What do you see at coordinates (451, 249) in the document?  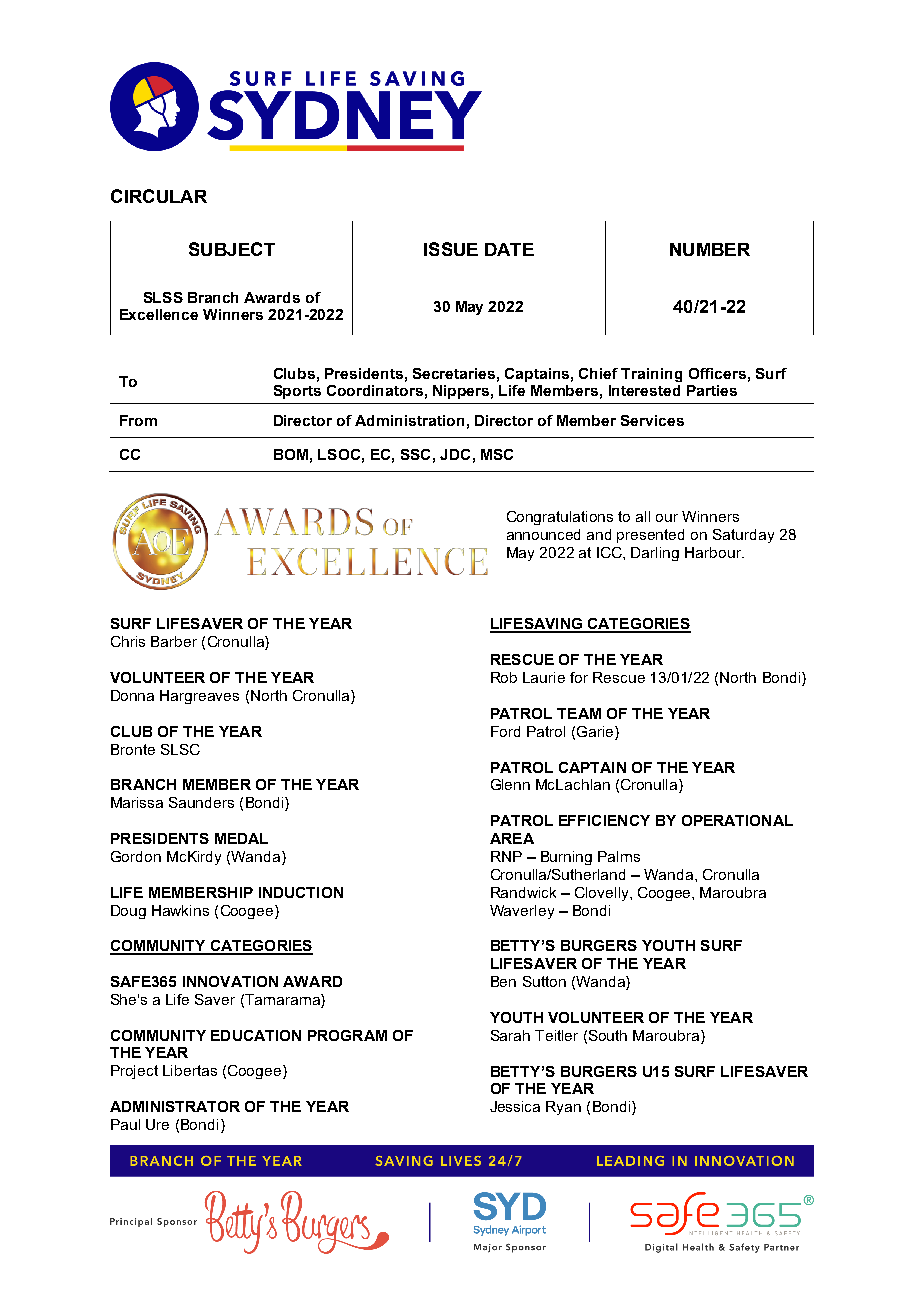 I see `ISSUE` at bounding box center [451, 249].
